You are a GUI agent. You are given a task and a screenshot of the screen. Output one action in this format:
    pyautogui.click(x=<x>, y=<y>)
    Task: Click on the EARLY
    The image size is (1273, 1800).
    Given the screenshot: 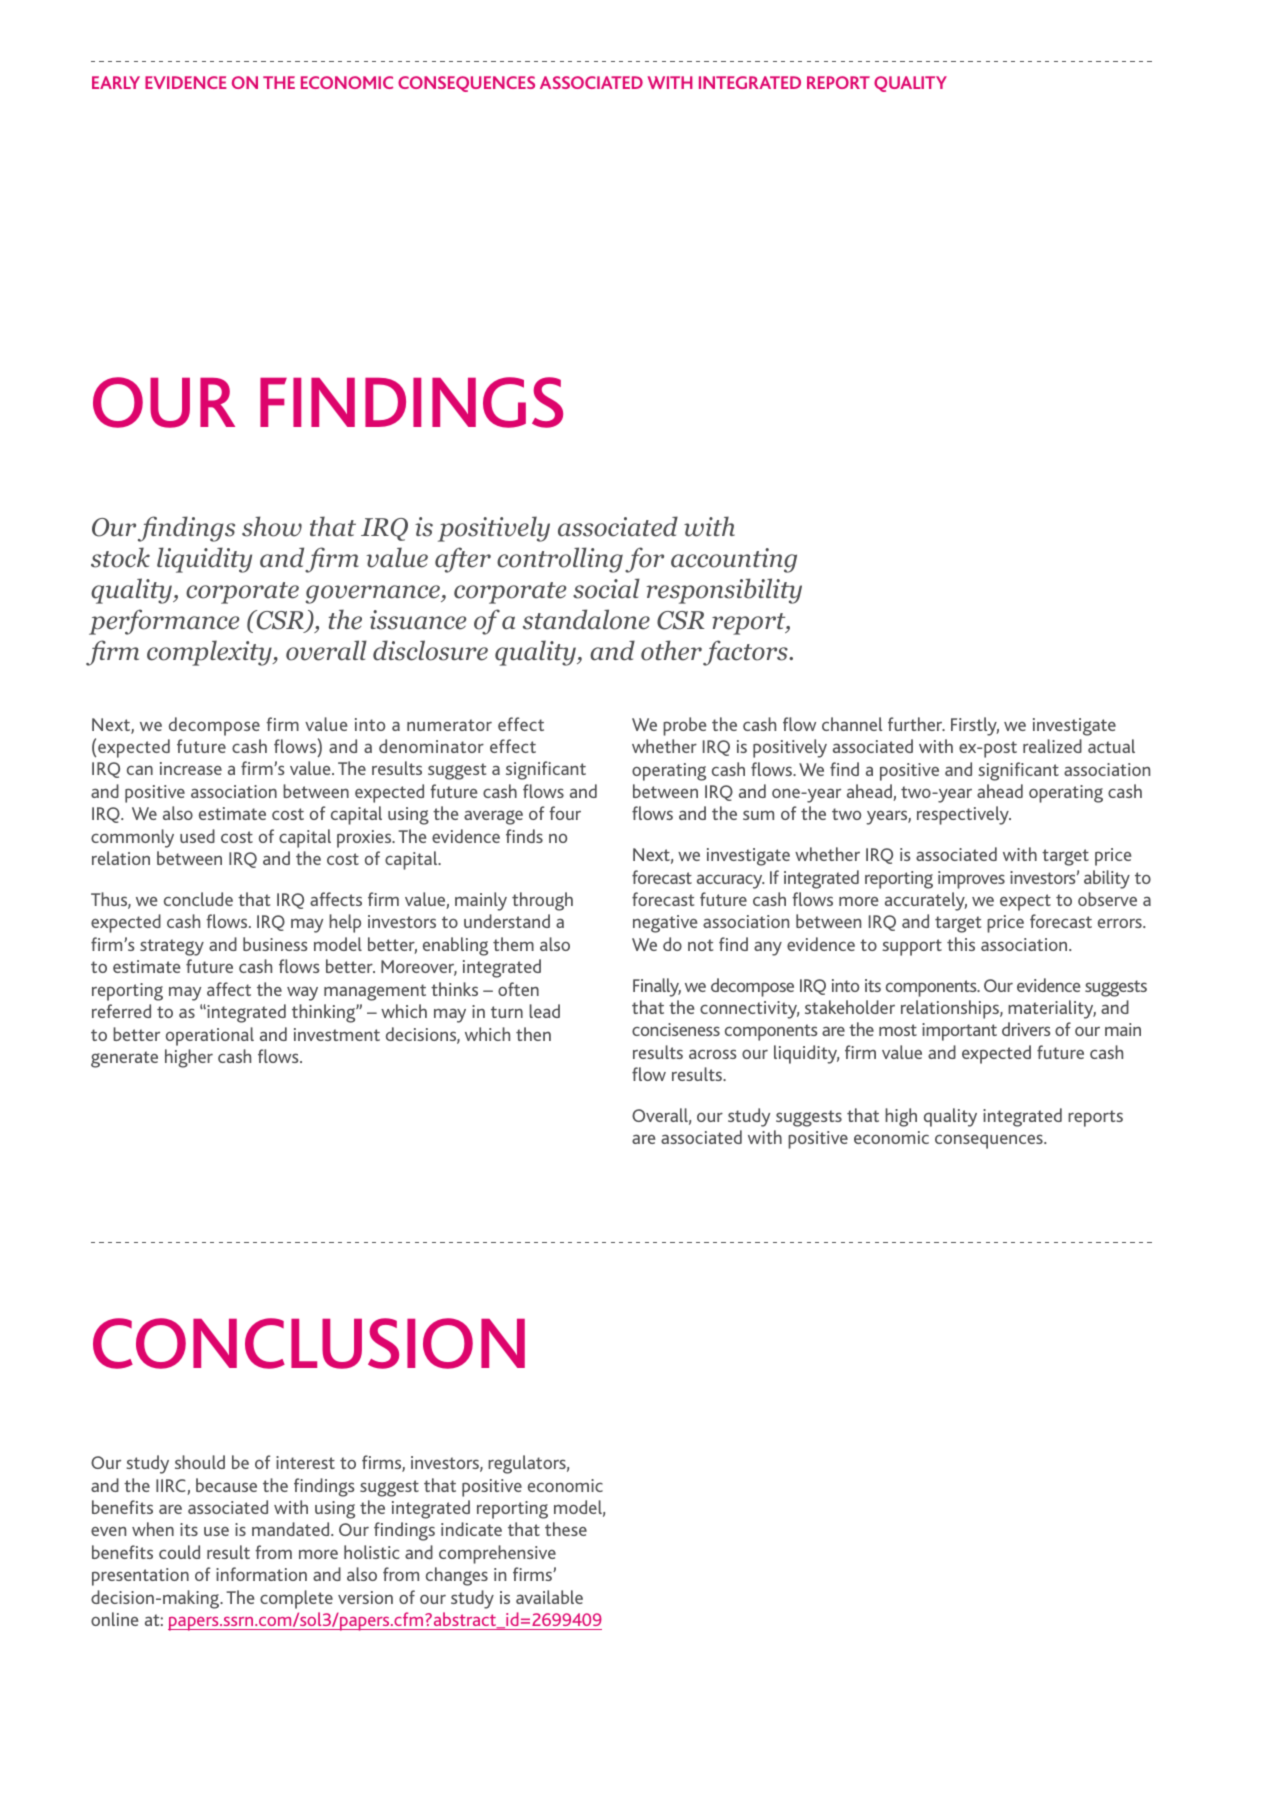 What is the action you would take?
    pyautogui.click(x=116, y=82)
